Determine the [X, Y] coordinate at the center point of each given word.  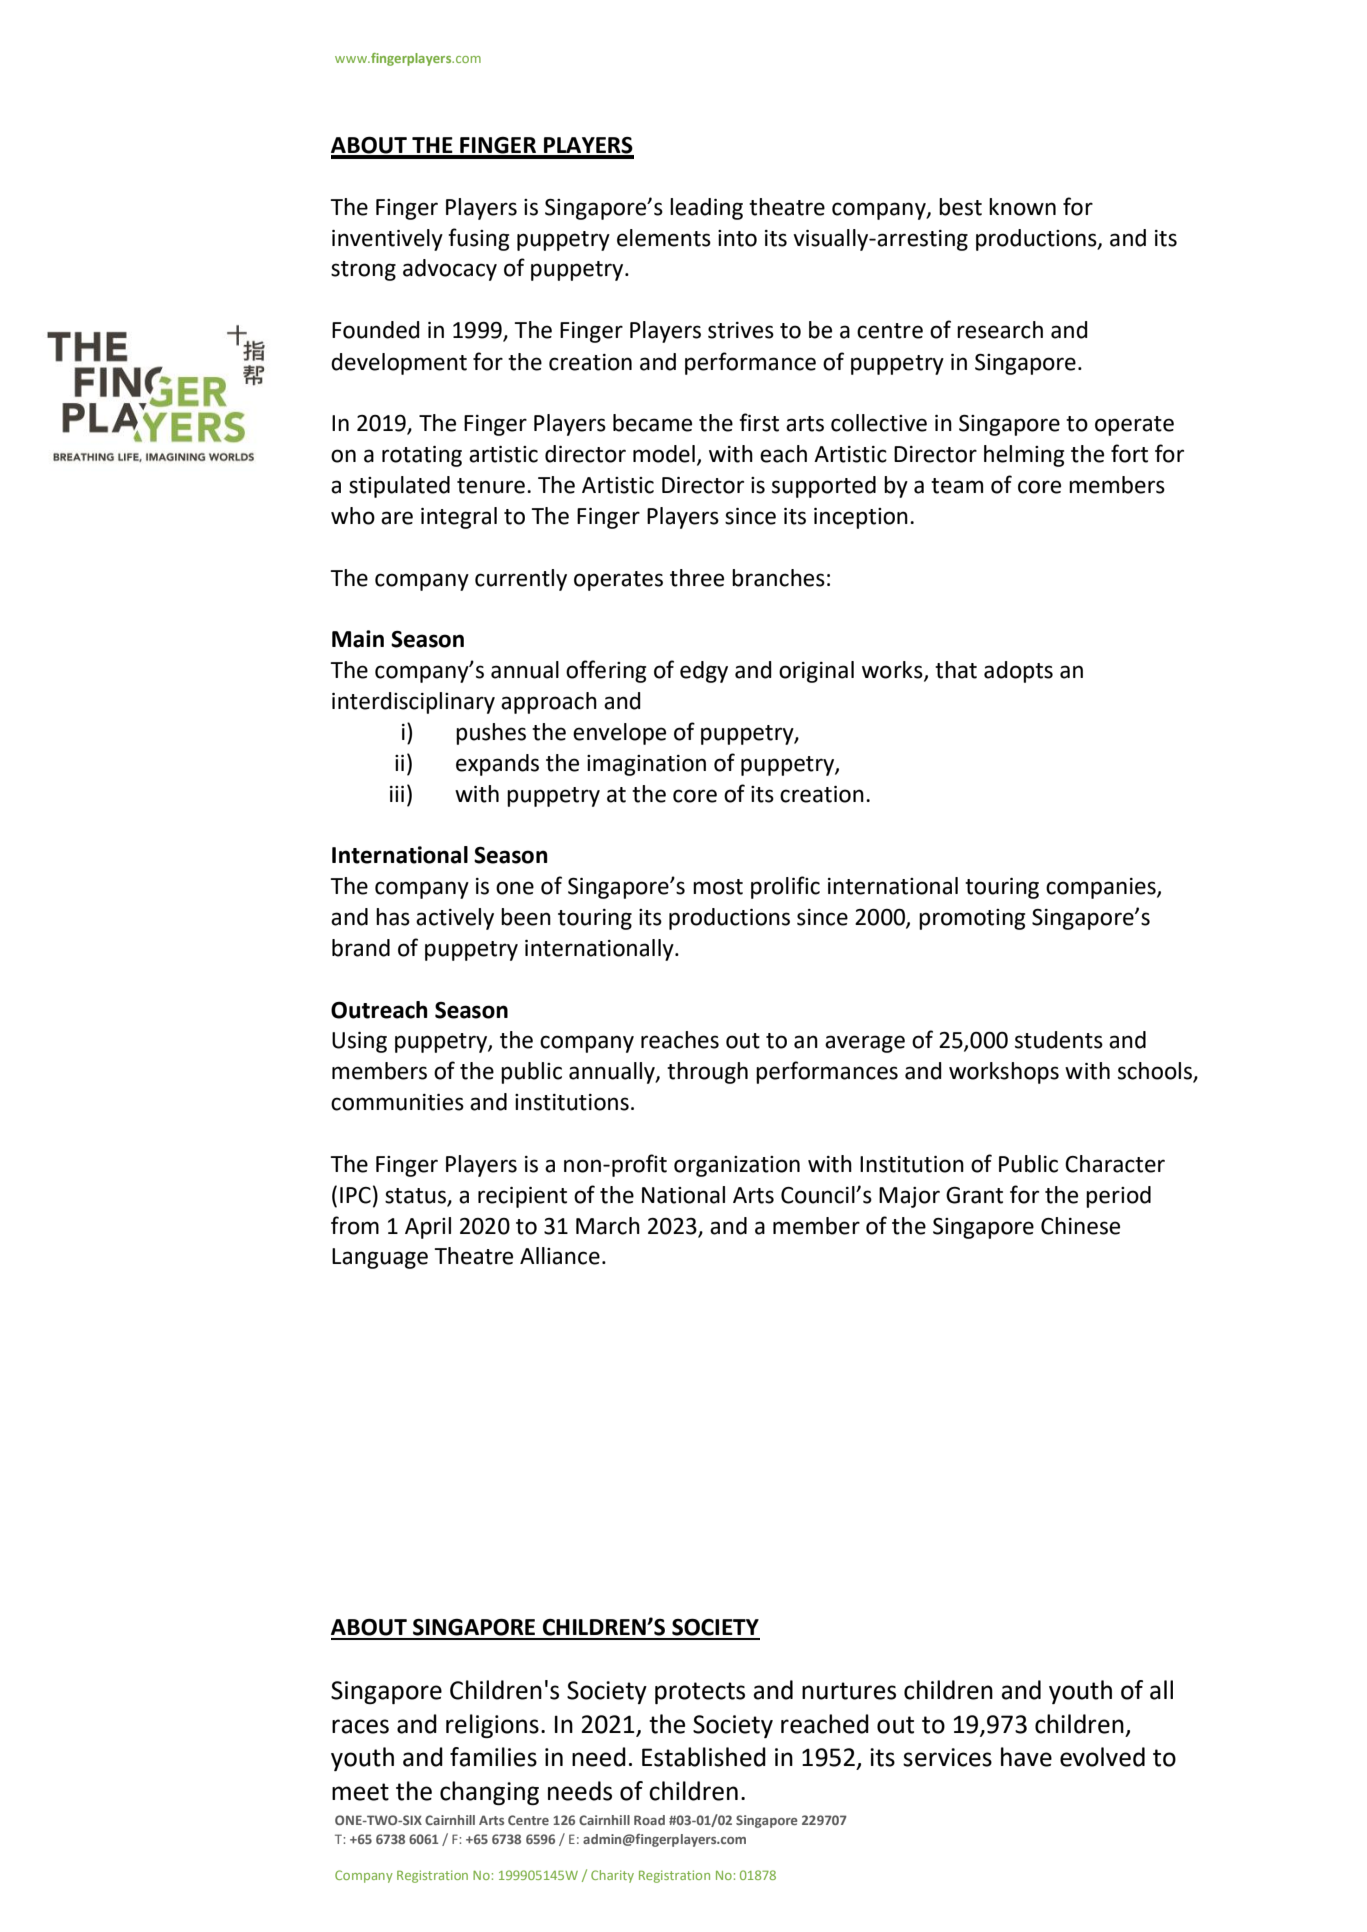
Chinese [1080, 1226]
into [737, 238]
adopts [1018, 672]
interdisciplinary [413, 703]
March [608, 1226]
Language [380, 1258]
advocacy [450, 270]
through [707, 1073]
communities [397, 1102]
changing [489, 1793]
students [1059, 1040]
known [1022, 207]
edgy [704, 672]
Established [704, 1757]
